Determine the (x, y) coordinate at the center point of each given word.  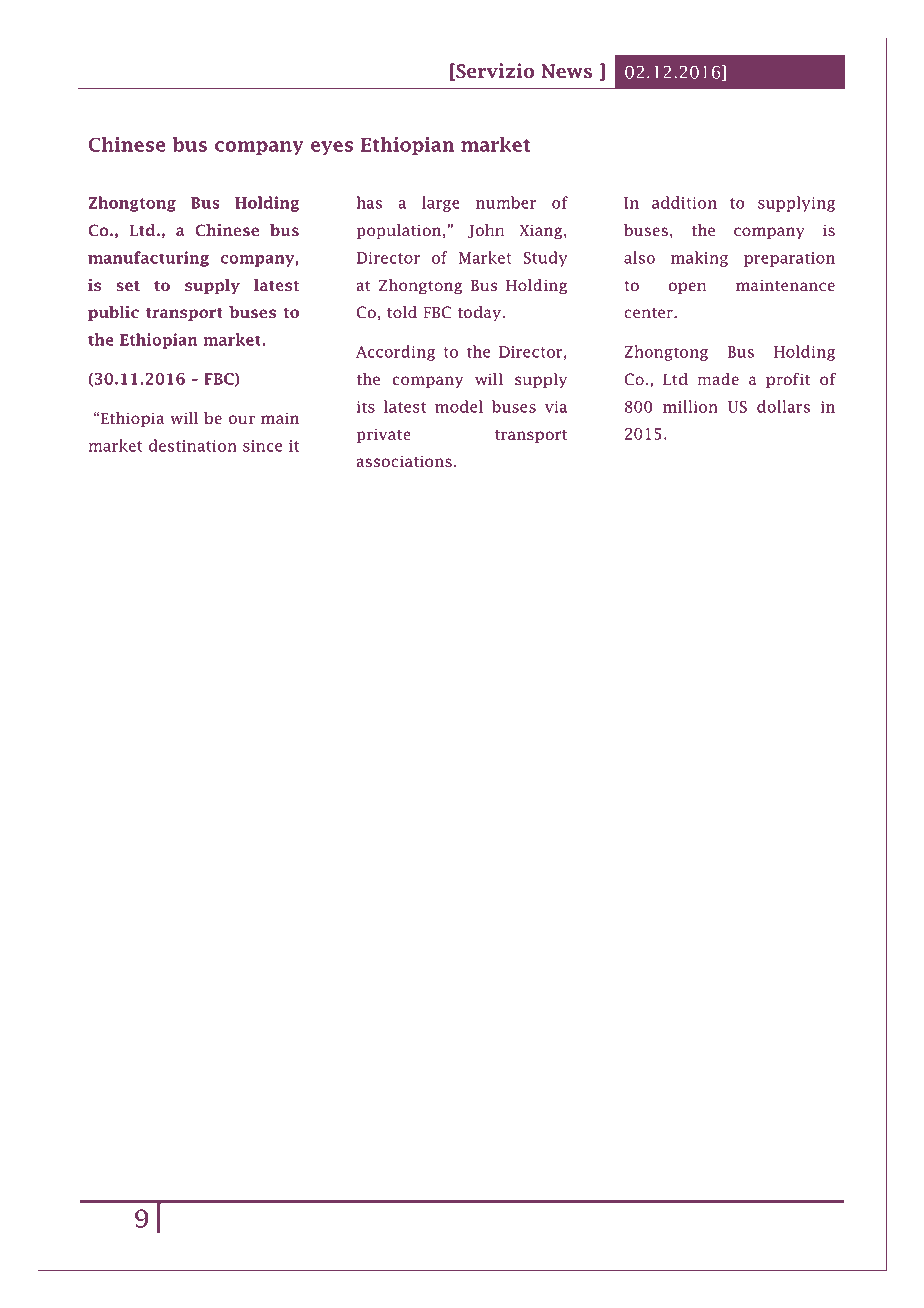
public (113, 313)
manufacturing (148, 259)
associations (404, 461)
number (506, 202)
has (369, 202)
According (395, 353)
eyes (332, 148)
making (699, 259)
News (567, 71)
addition (684, 202)
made (718, 379)
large (441, 204)
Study (546, 259)
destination (193, 445)
